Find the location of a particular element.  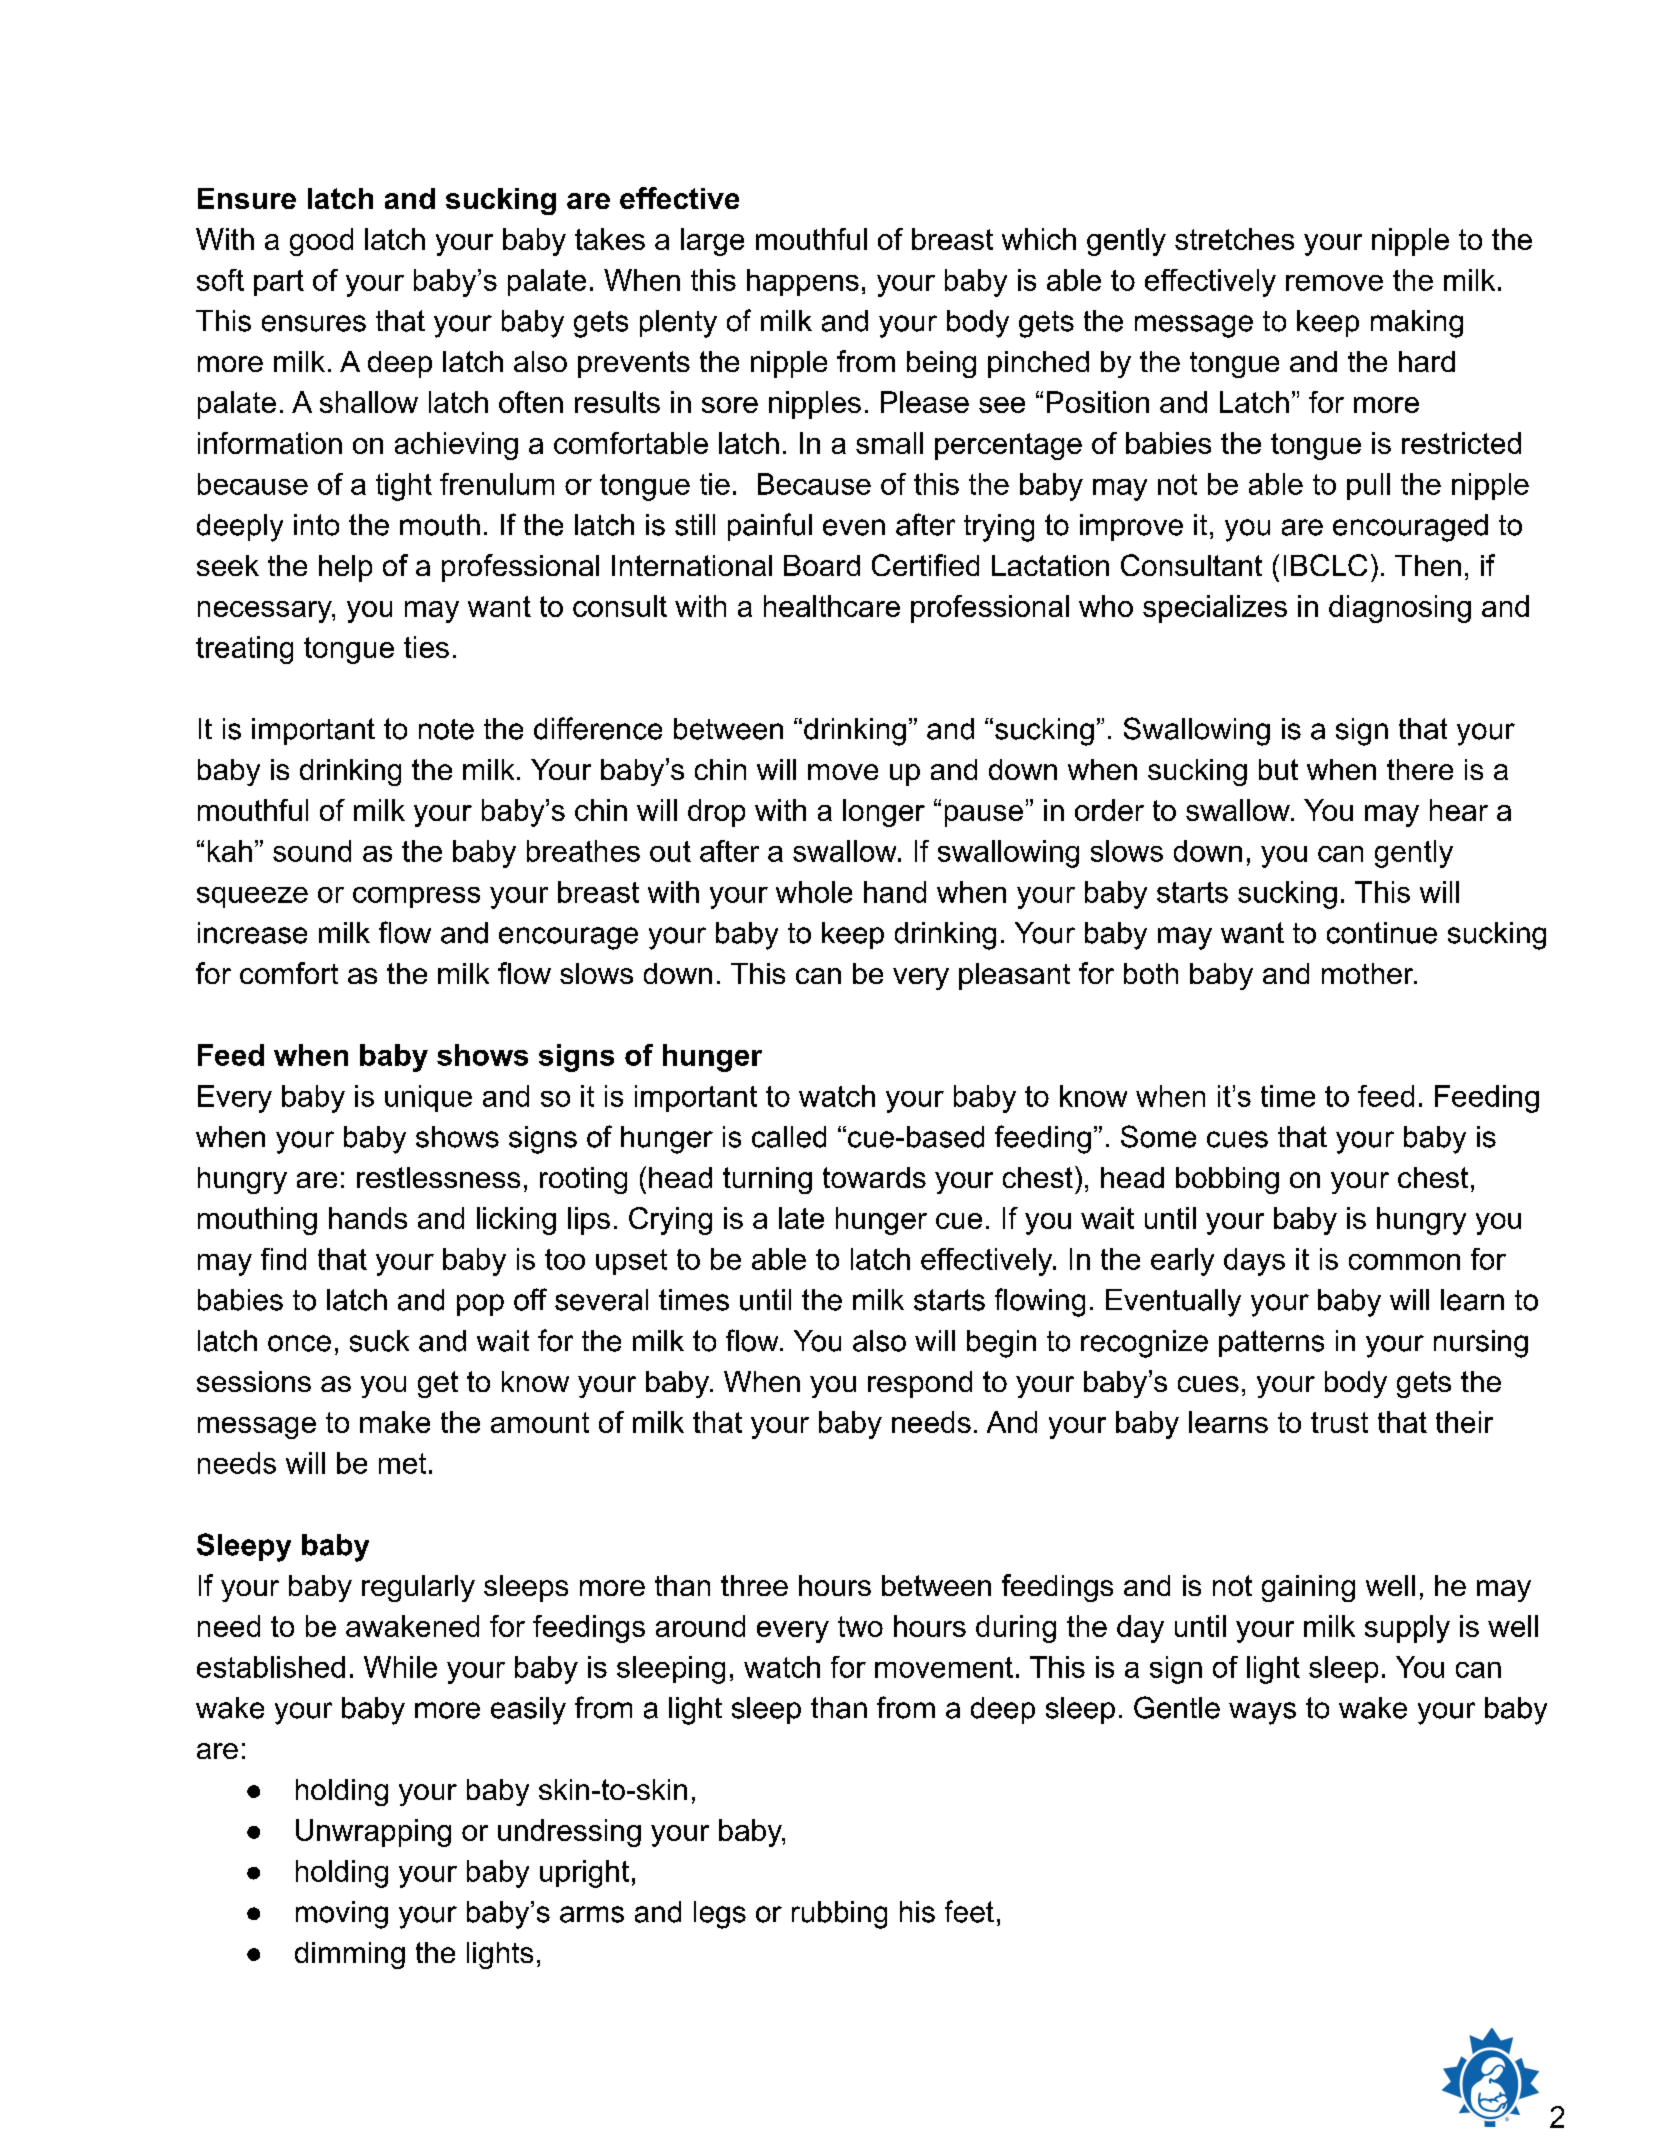

happens is located at coordinates (803, 282).
